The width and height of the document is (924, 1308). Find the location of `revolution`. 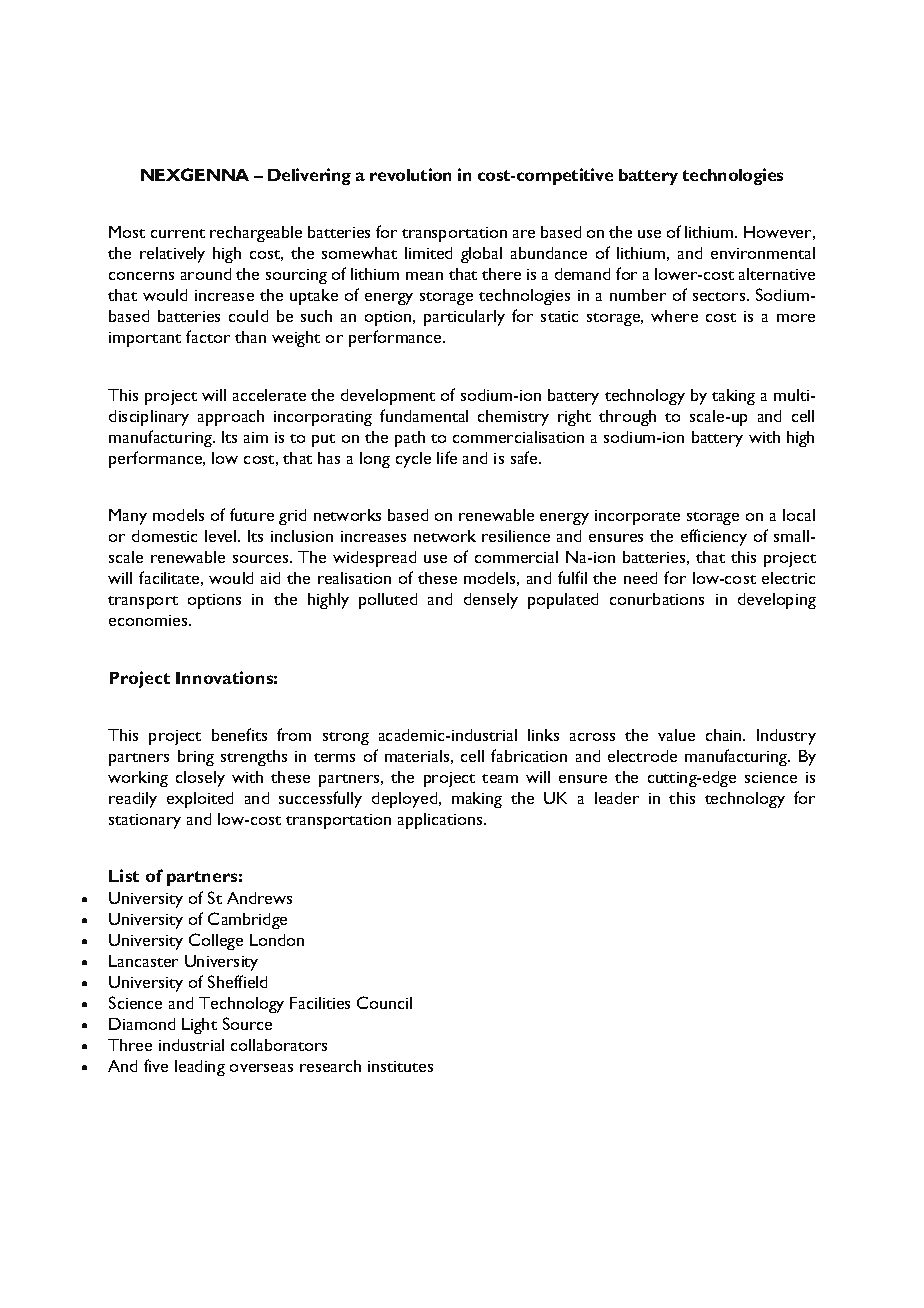

revolution is located at coordinates (410, 174).
